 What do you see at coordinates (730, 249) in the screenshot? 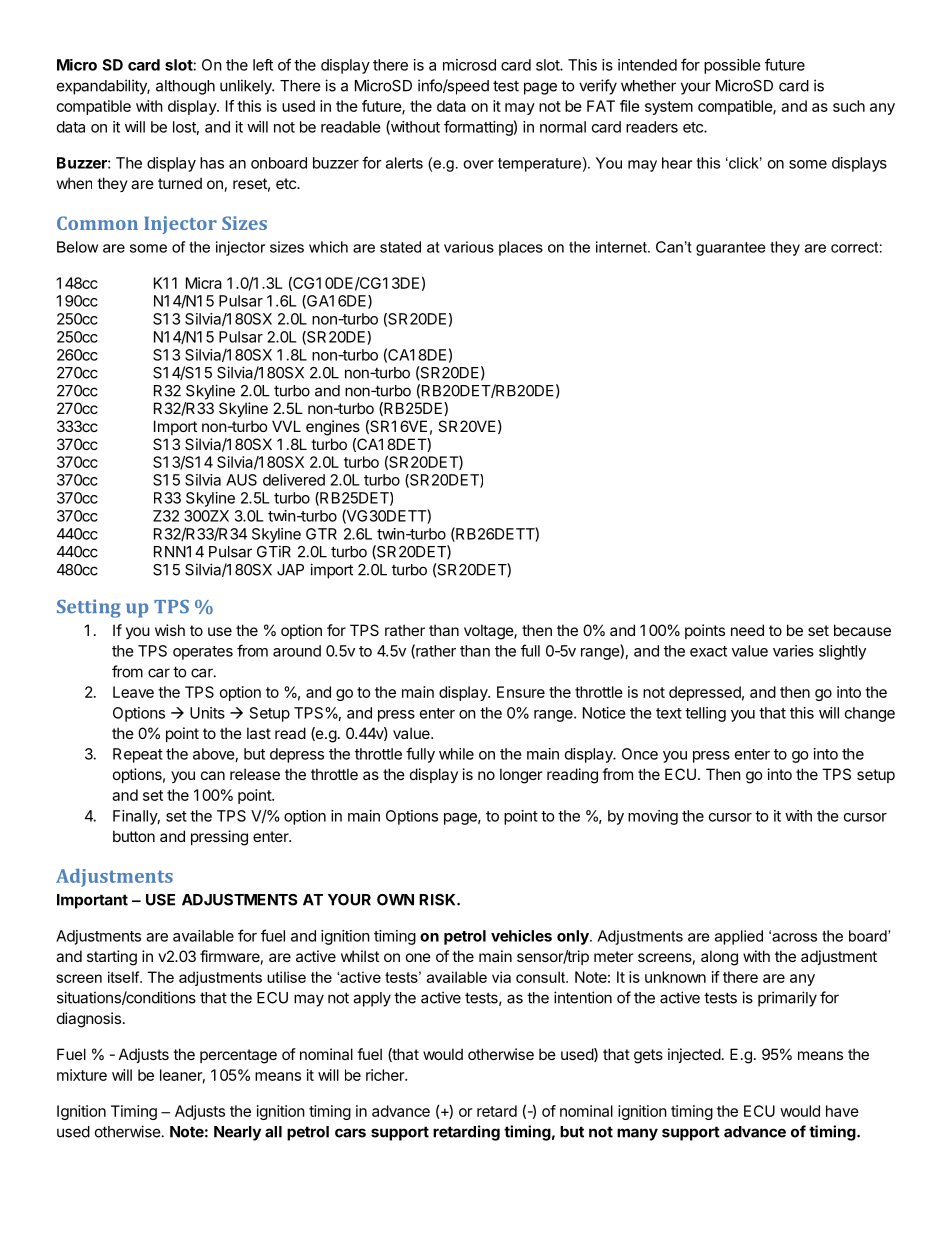
I see `guarantee` at bounding box center [730, 249].
